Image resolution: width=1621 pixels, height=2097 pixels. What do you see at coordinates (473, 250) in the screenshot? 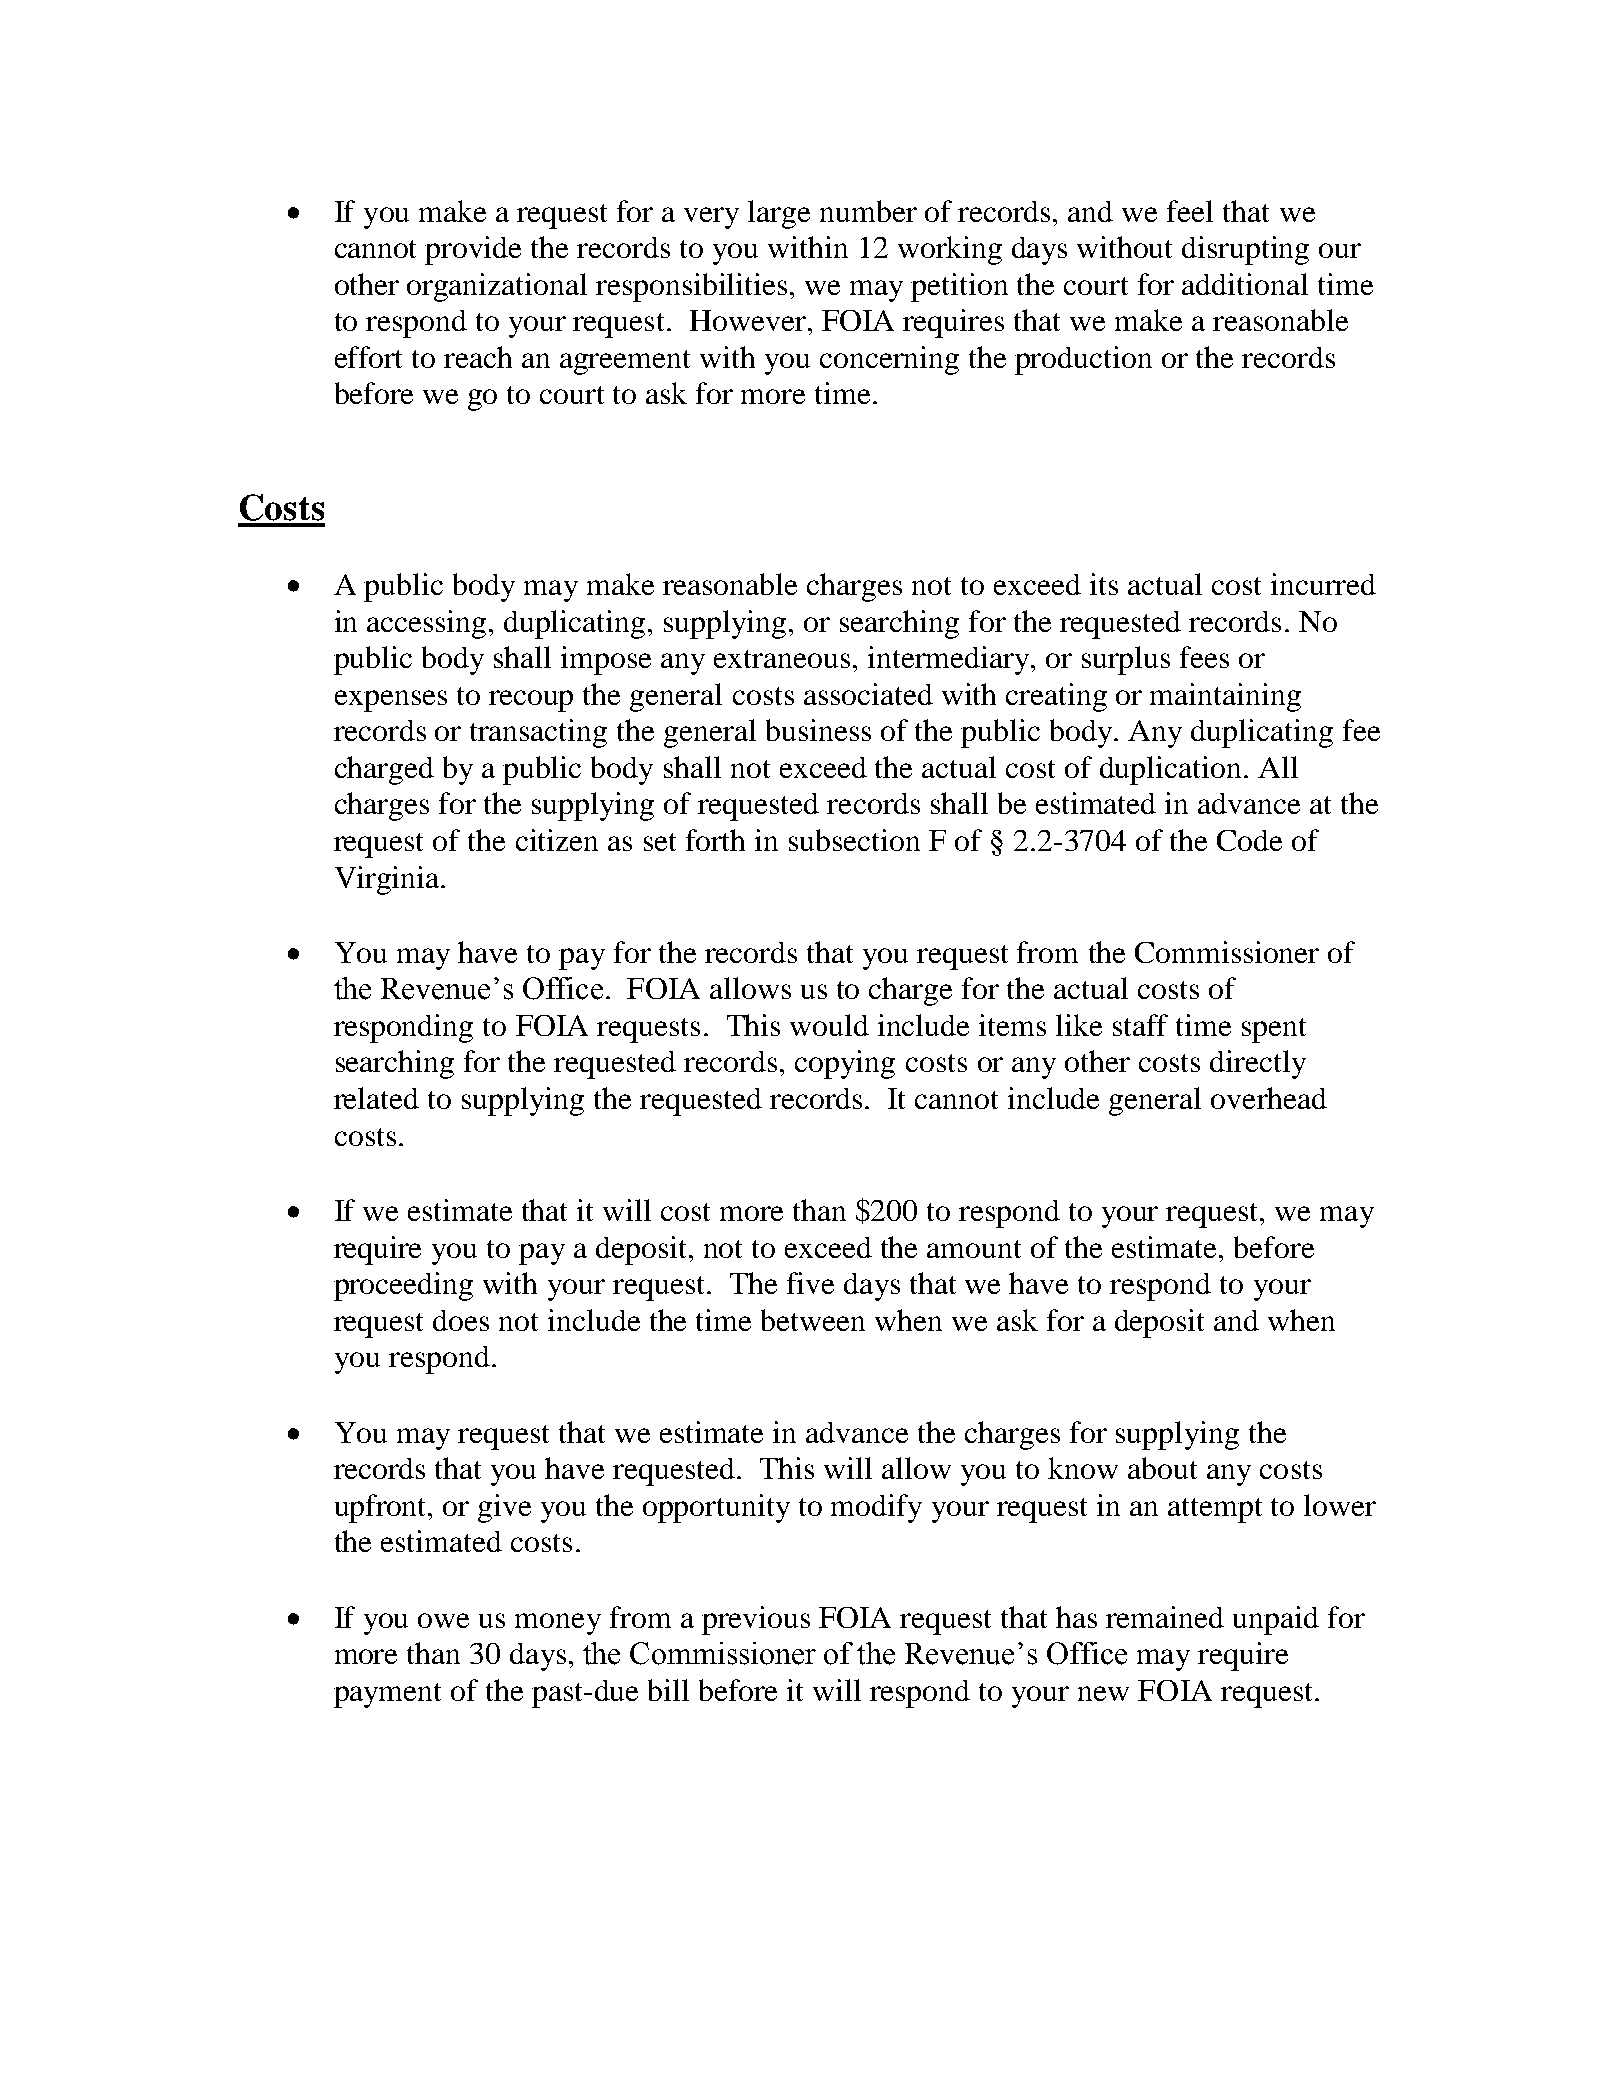
I see `provide` at bounding box center [473, 250].
